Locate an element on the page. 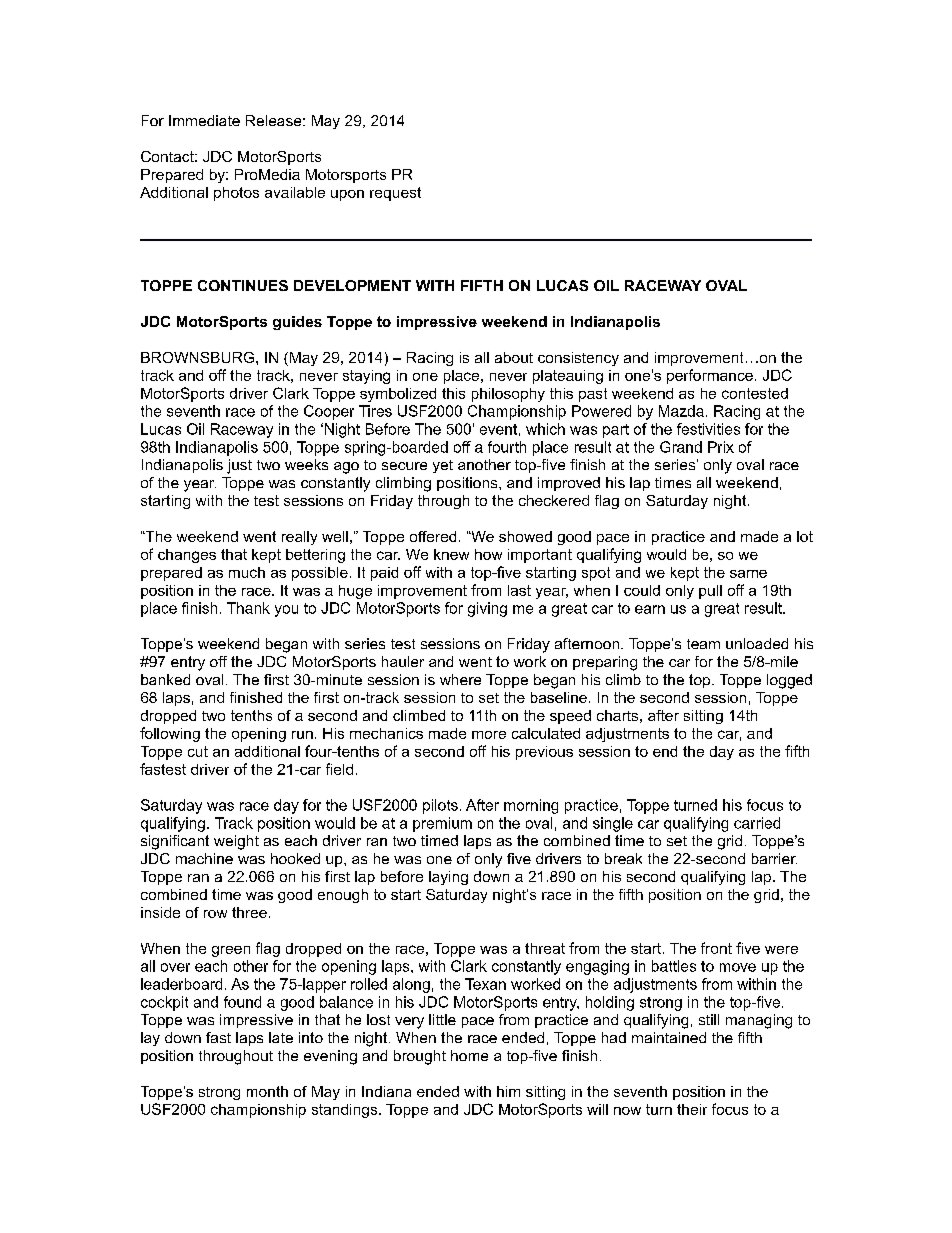  Immediate is located at coordinates (204, 120).
